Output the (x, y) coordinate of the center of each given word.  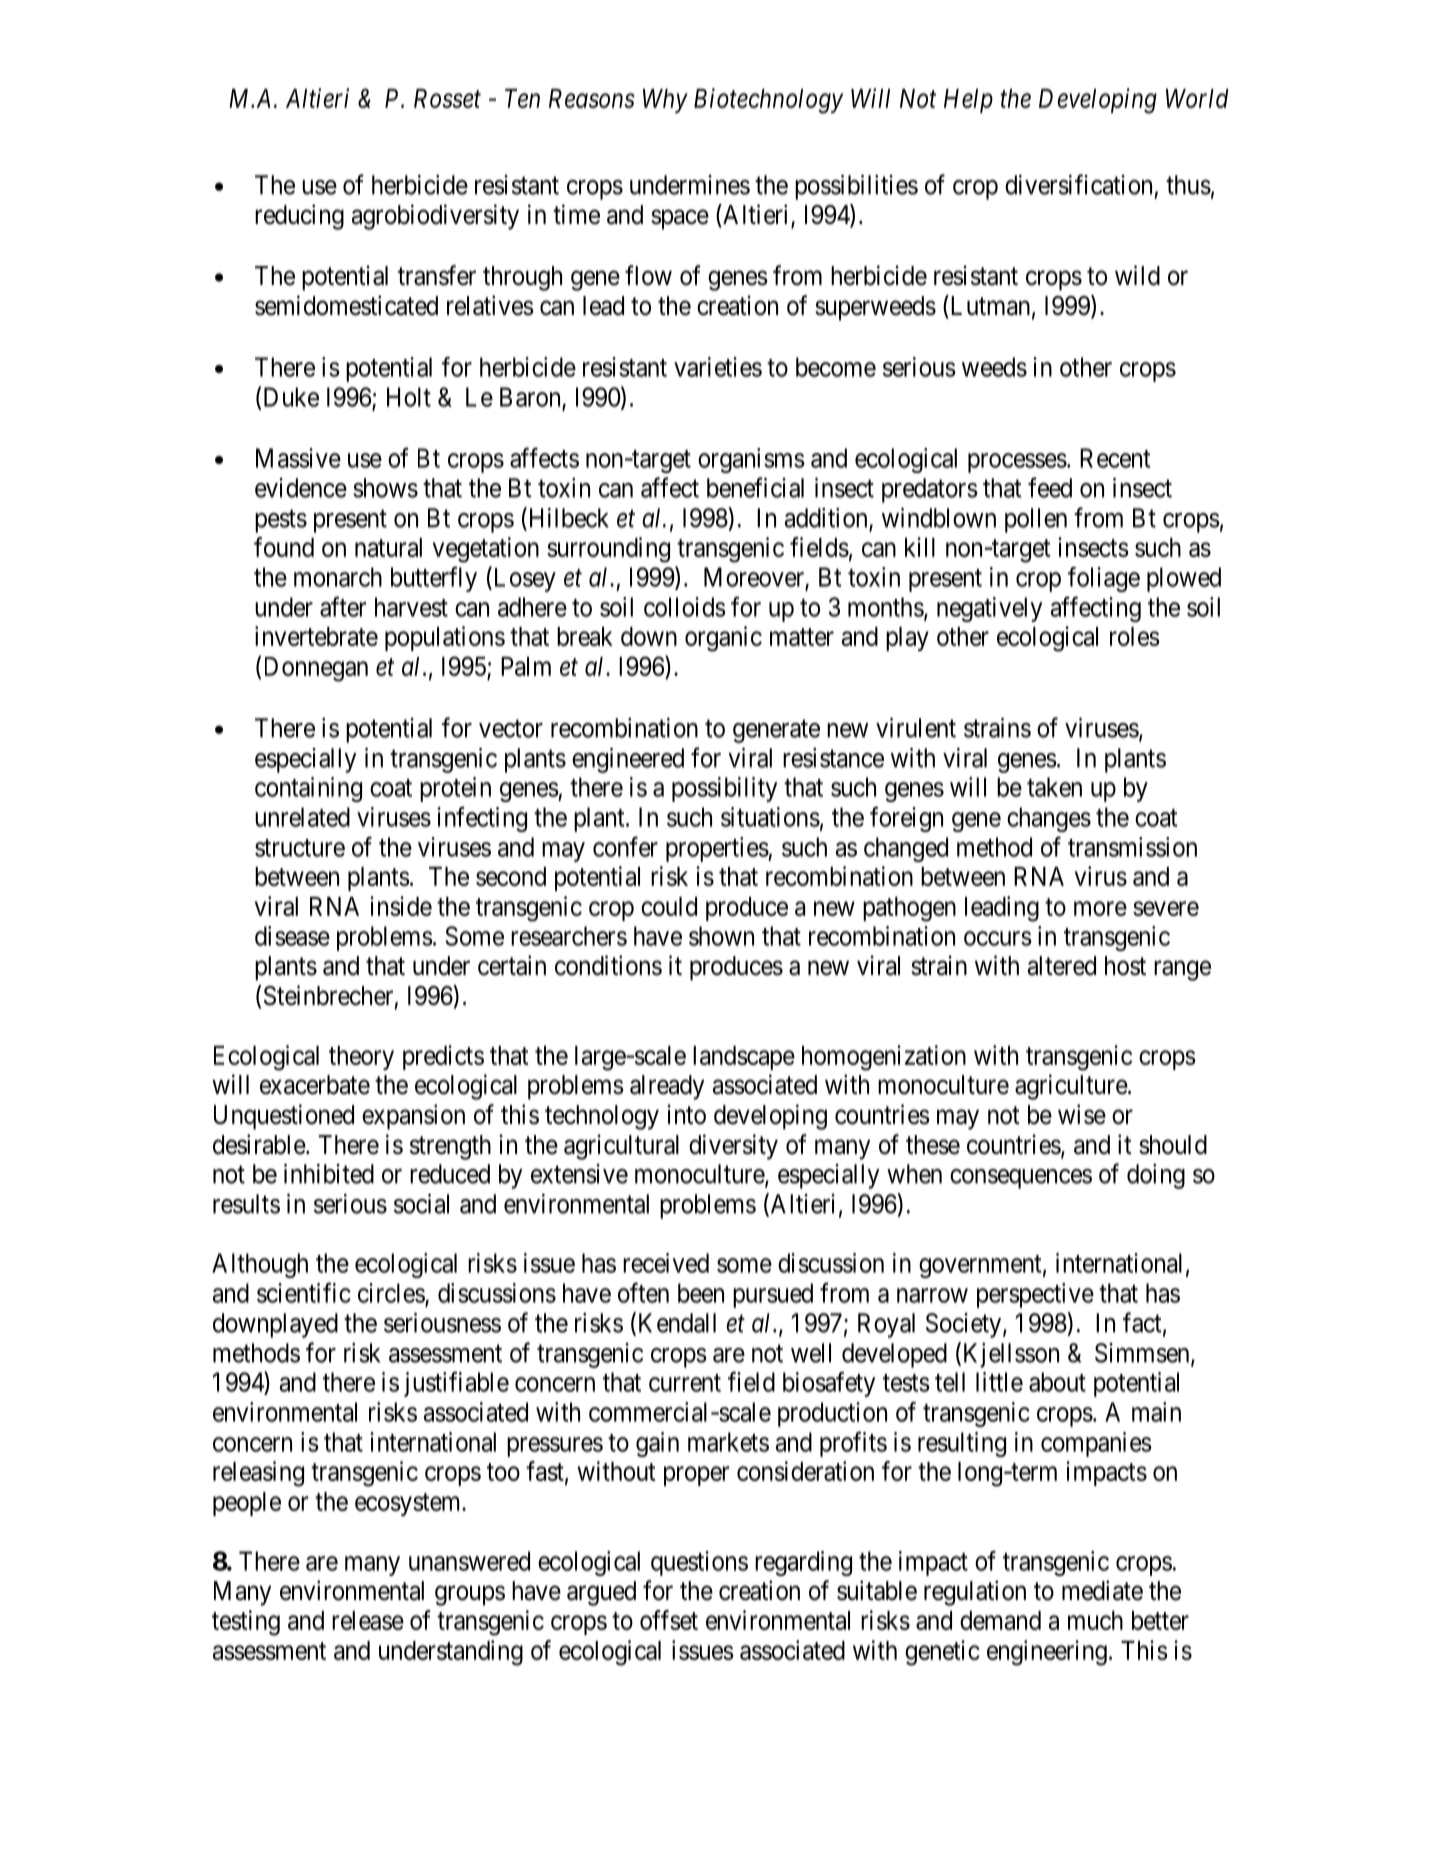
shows (385, 488)
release (368, 1620)
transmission (1132, 847)
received (666, 1263)
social (421, 1204)
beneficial (755, 487)
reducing (299, 217)
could (669, 906)
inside (401, 906)
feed (1050, 487)
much (1095, 1620)
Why (665, 101)
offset (669, 1620)
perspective (1035, 1295)
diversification (1078, 184)
